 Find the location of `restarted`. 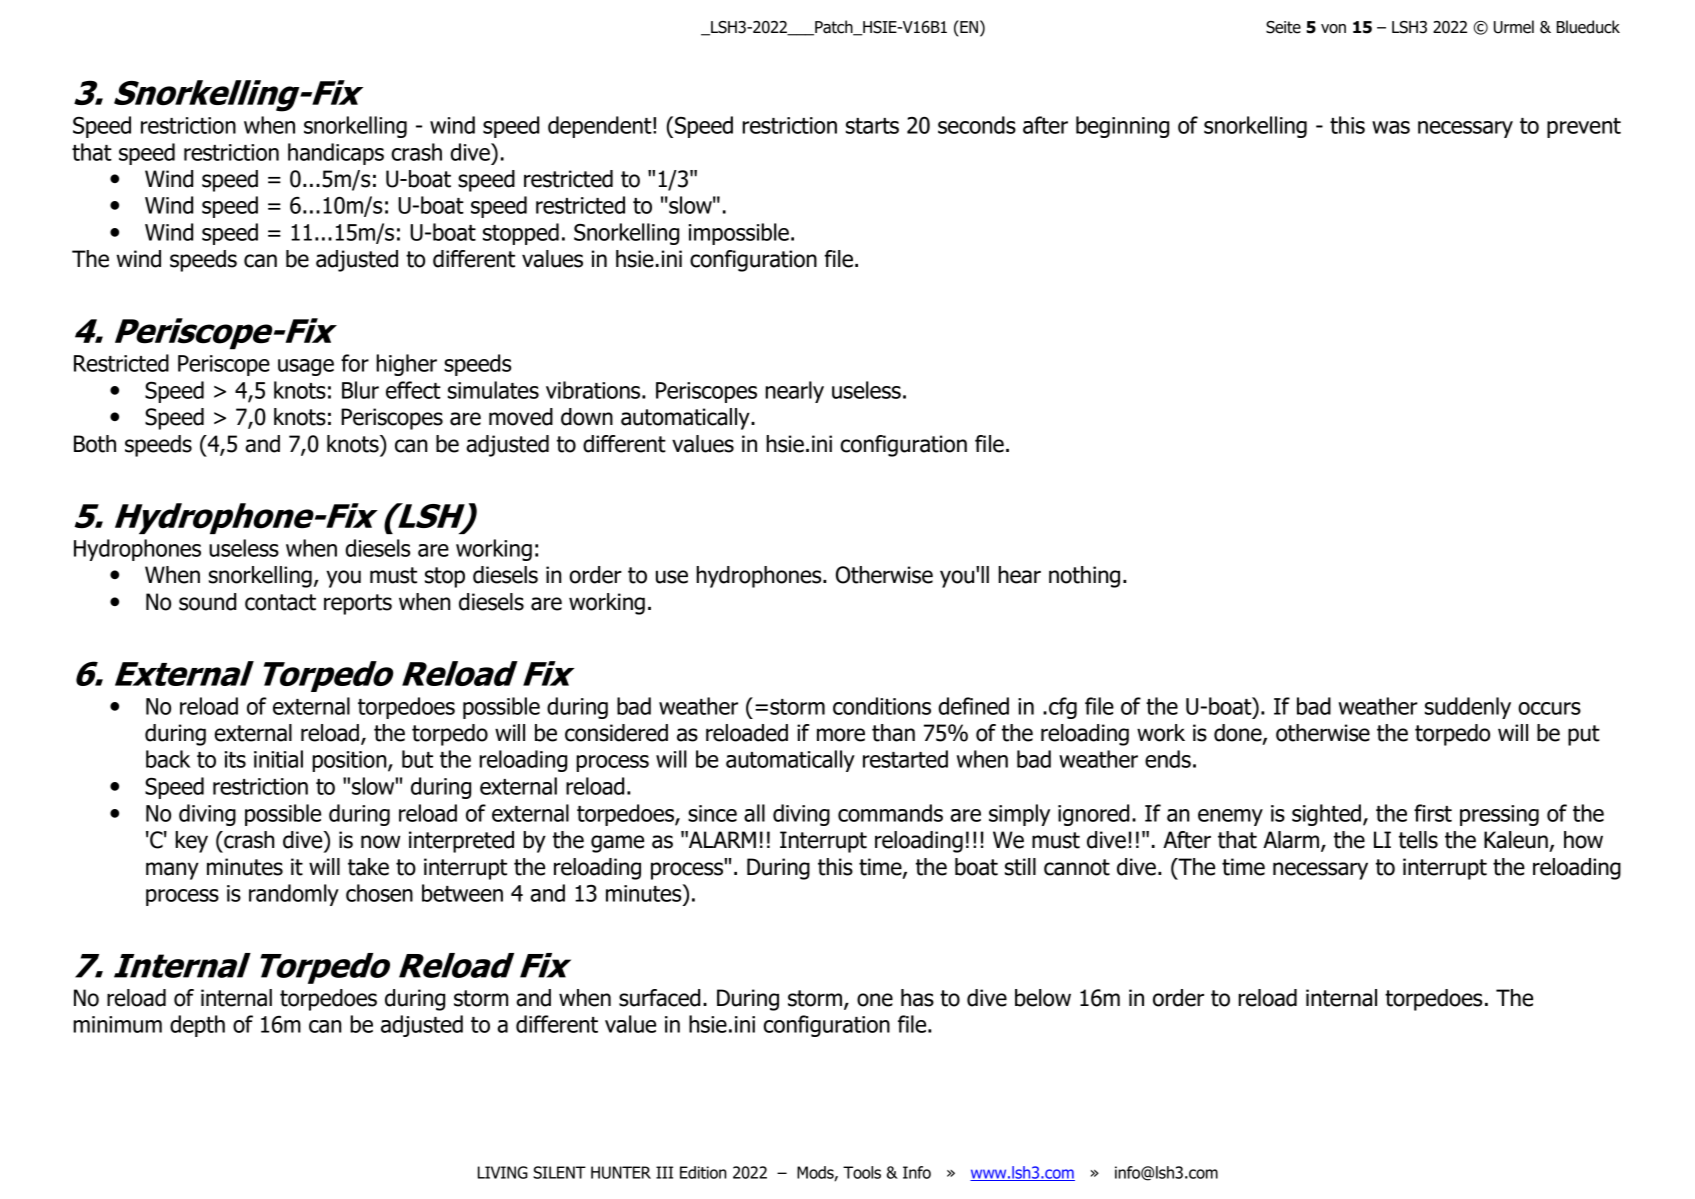

restarted is located at coordinates (905, 759).
